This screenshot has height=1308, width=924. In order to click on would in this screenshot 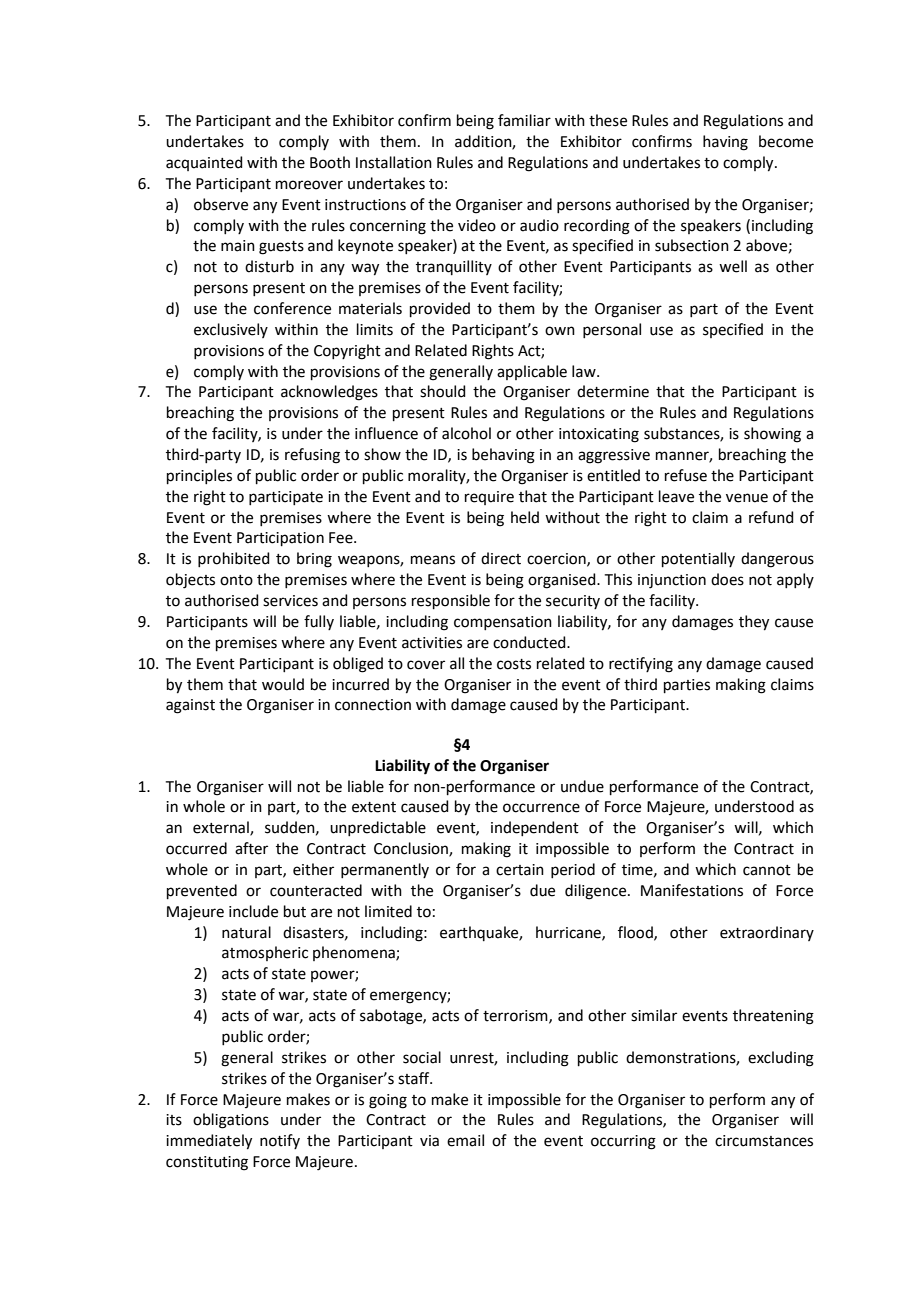, I will do `click(283, 684)`.
